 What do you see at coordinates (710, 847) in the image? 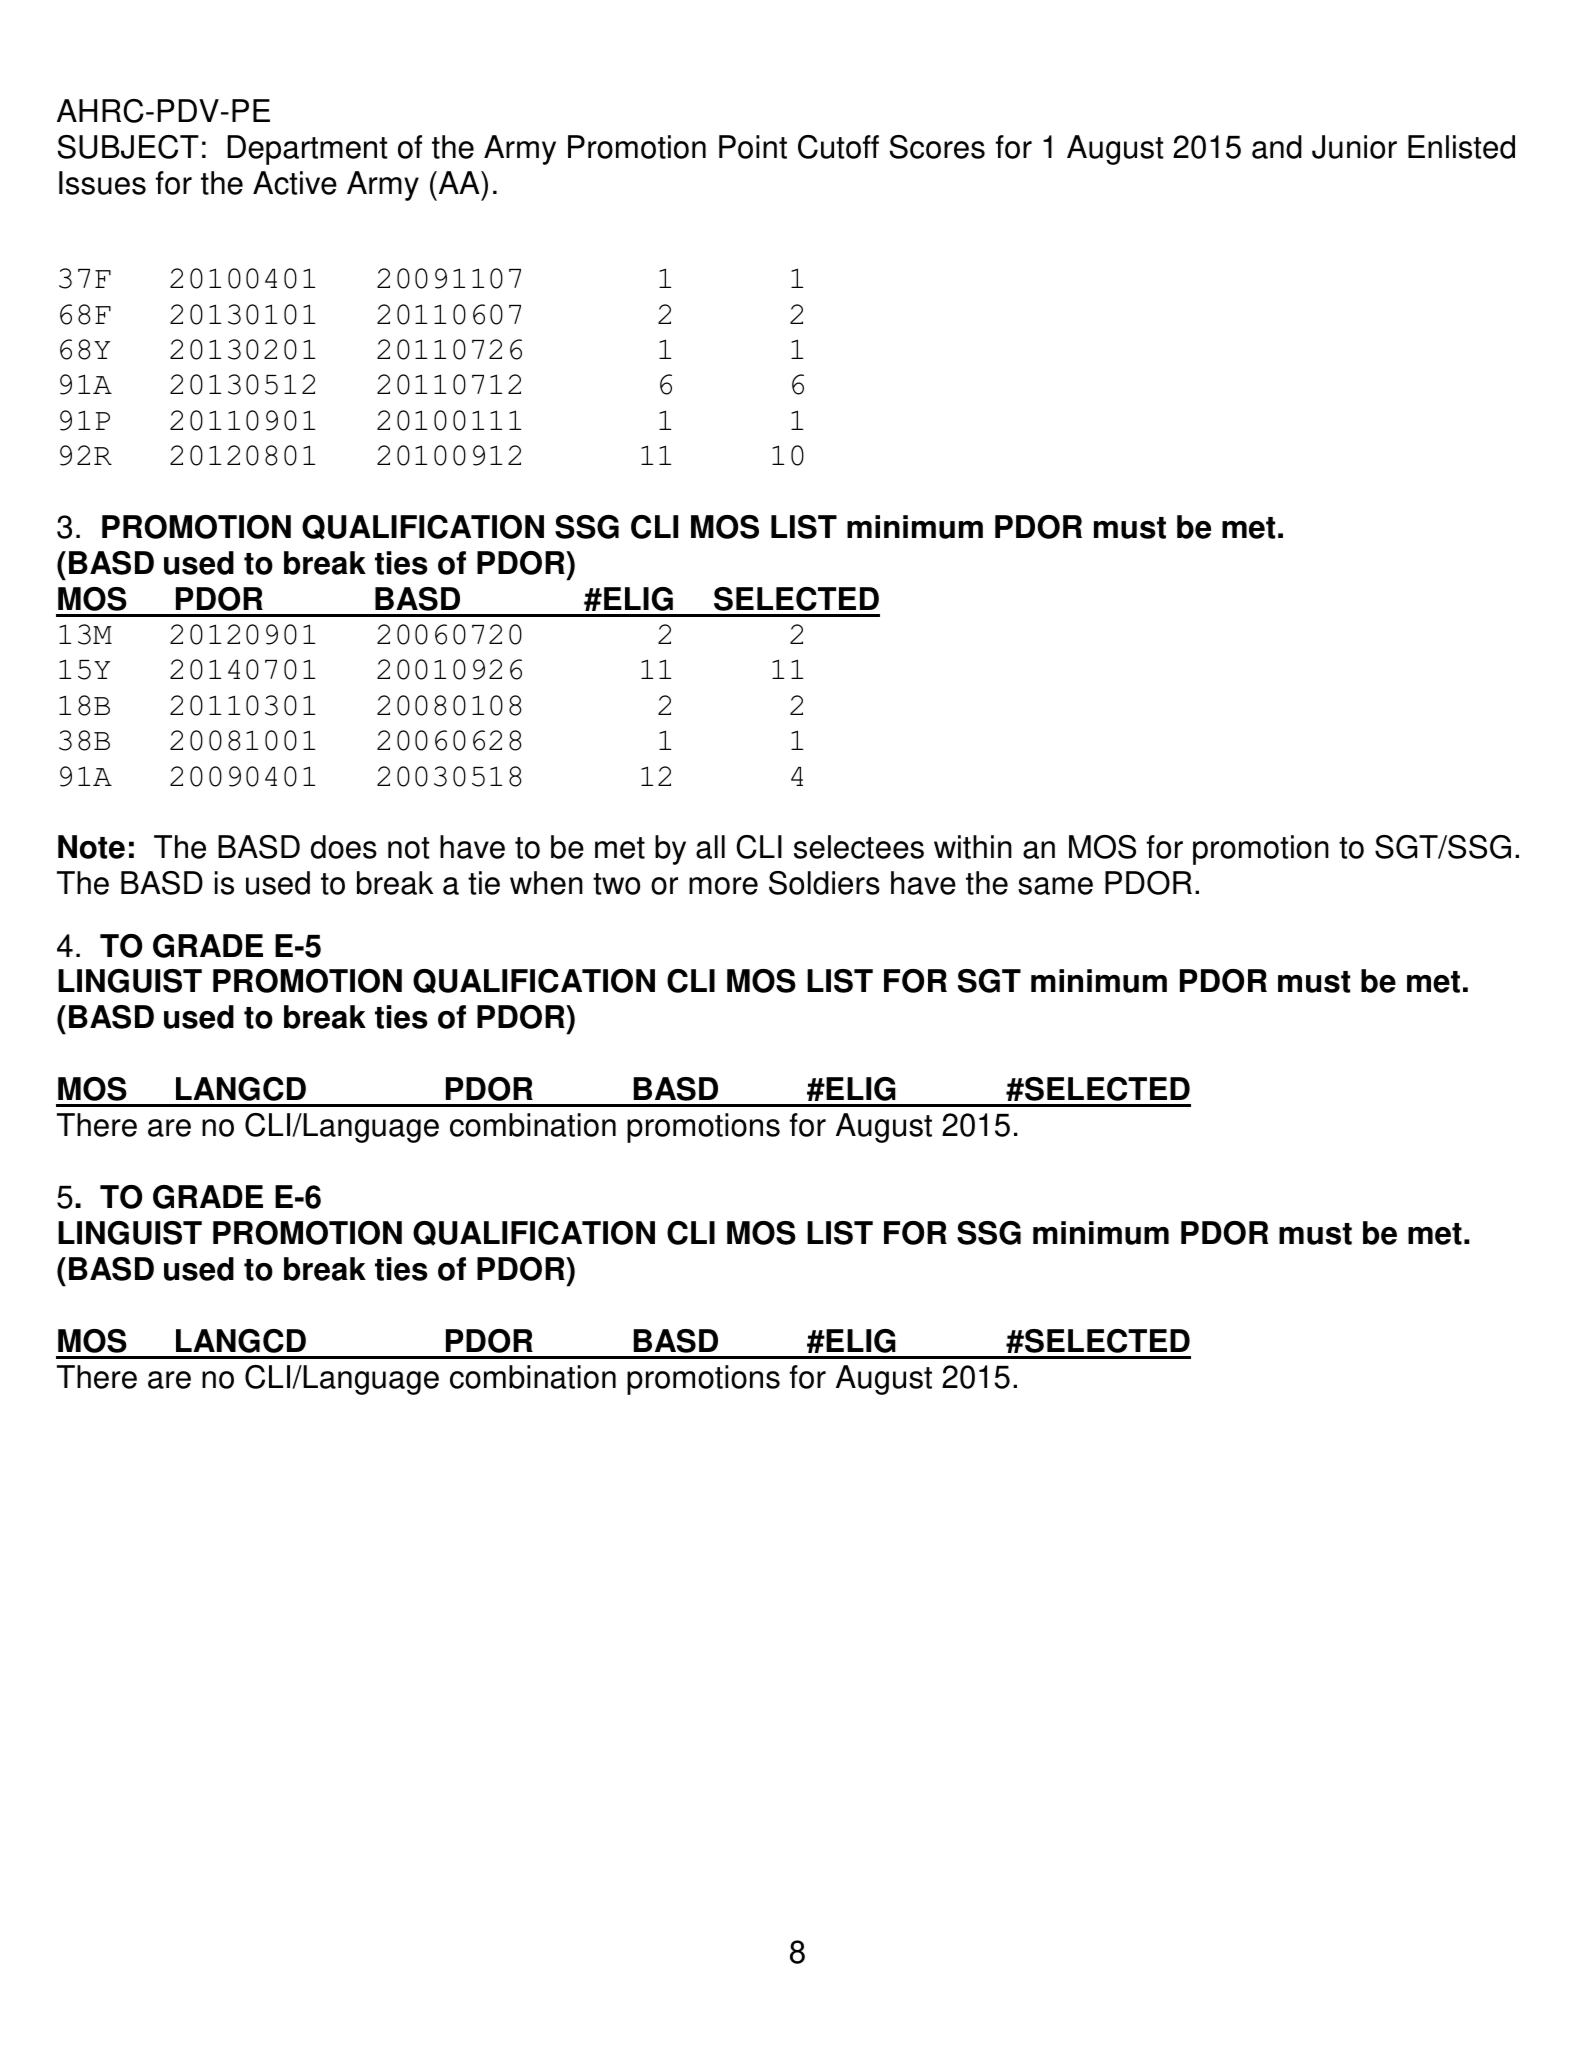
I see `all` at bounding box center [710, 847].
